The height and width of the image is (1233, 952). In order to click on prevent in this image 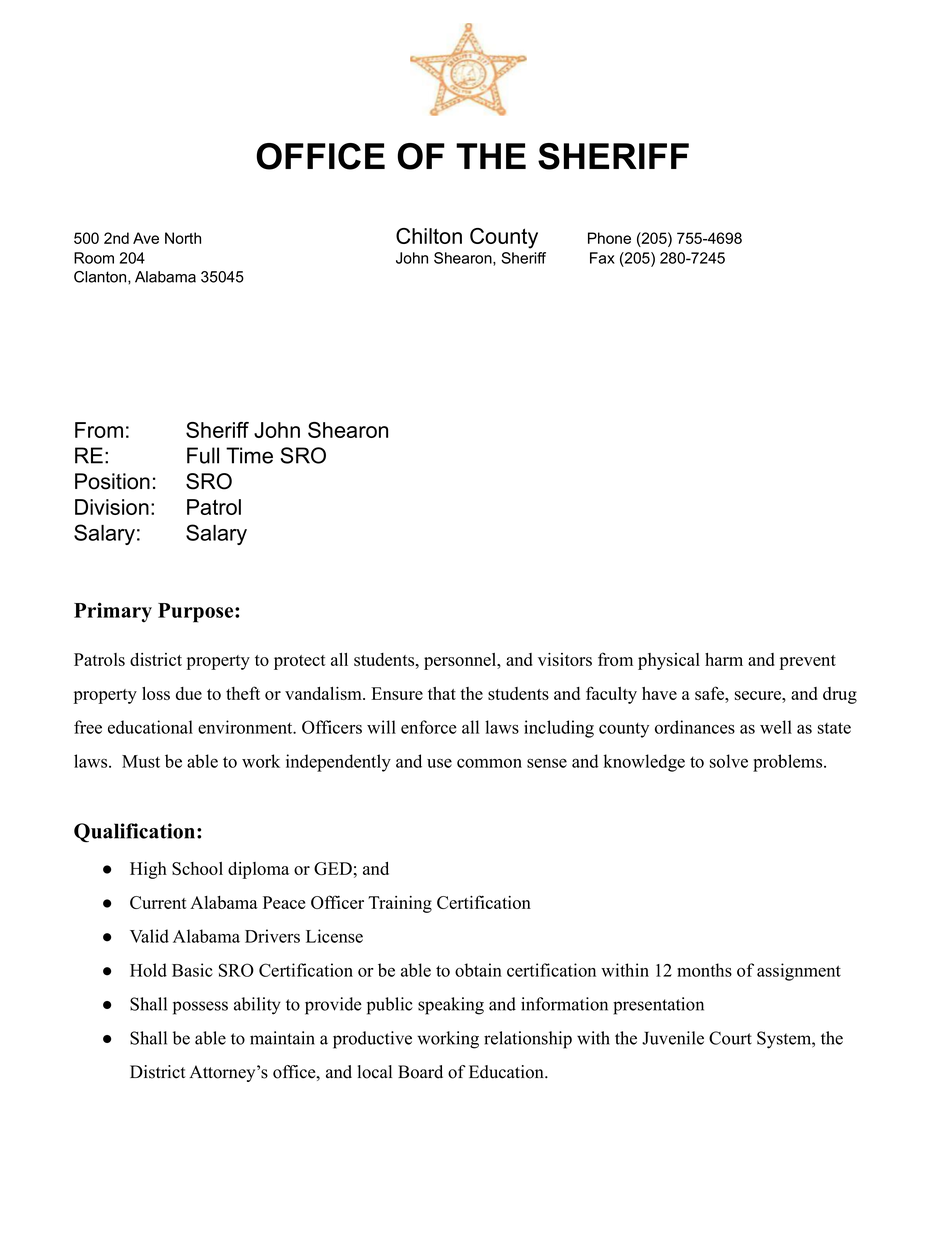, I will do `click(808, 662)`.
